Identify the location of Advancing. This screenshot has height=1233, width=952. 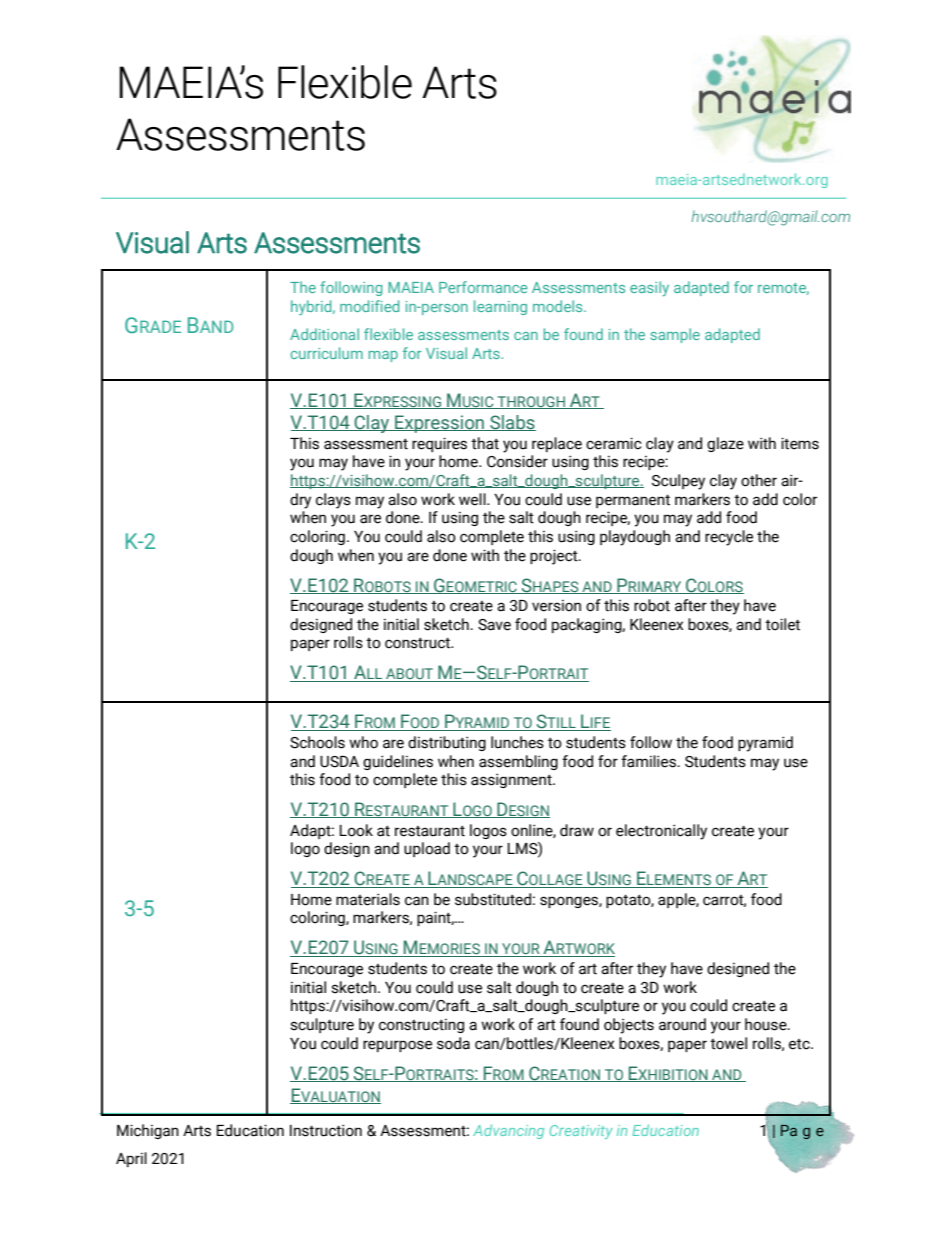
(508, 1131).
